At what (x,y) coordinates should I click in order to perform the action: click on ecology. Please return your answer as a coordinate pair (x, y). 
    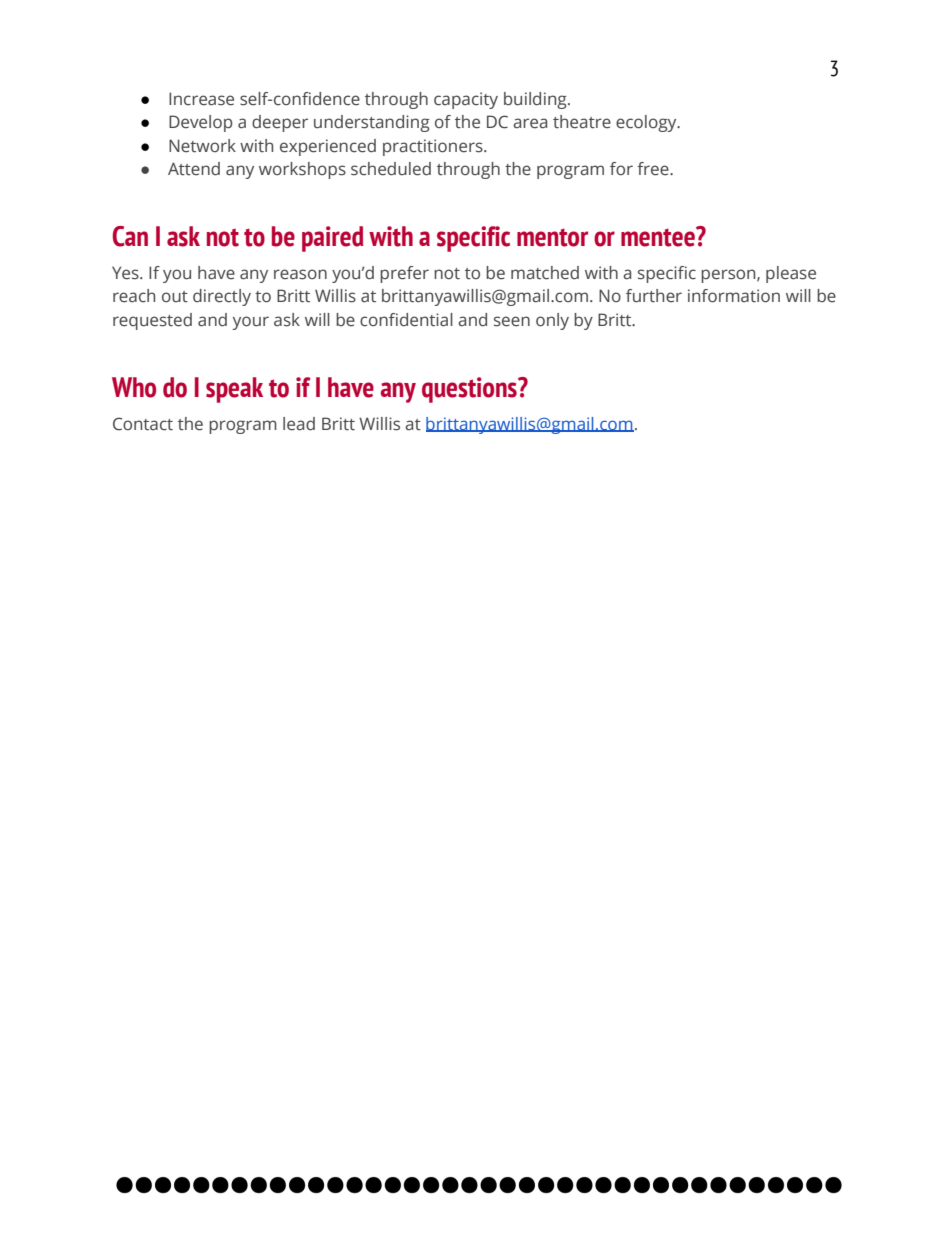
    Looking at the image, I should click on (647, 123).
